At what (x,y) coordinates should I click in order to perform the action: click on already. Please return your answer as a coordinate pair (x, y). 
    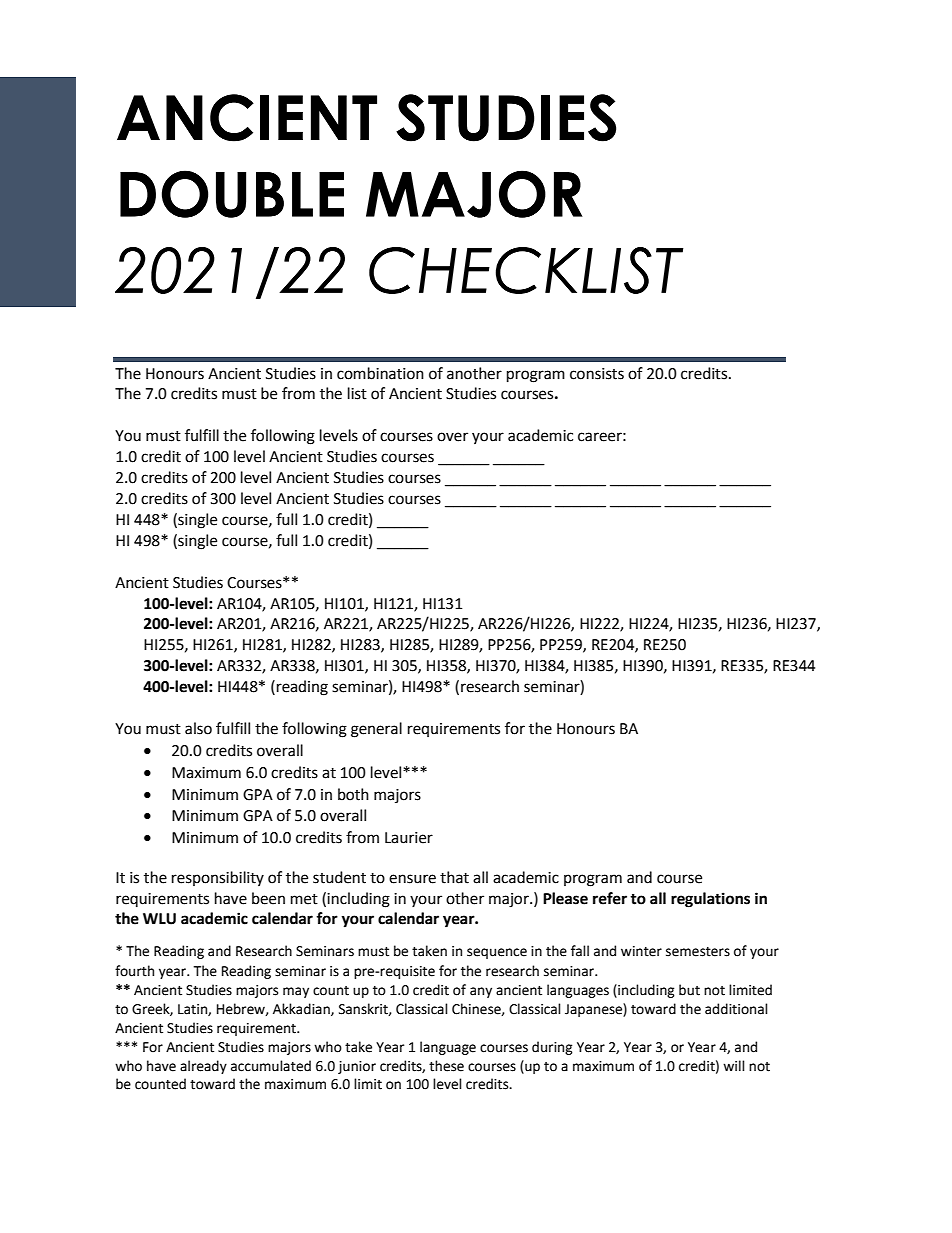
    Looking at the image, I should click on (203, 1067).
